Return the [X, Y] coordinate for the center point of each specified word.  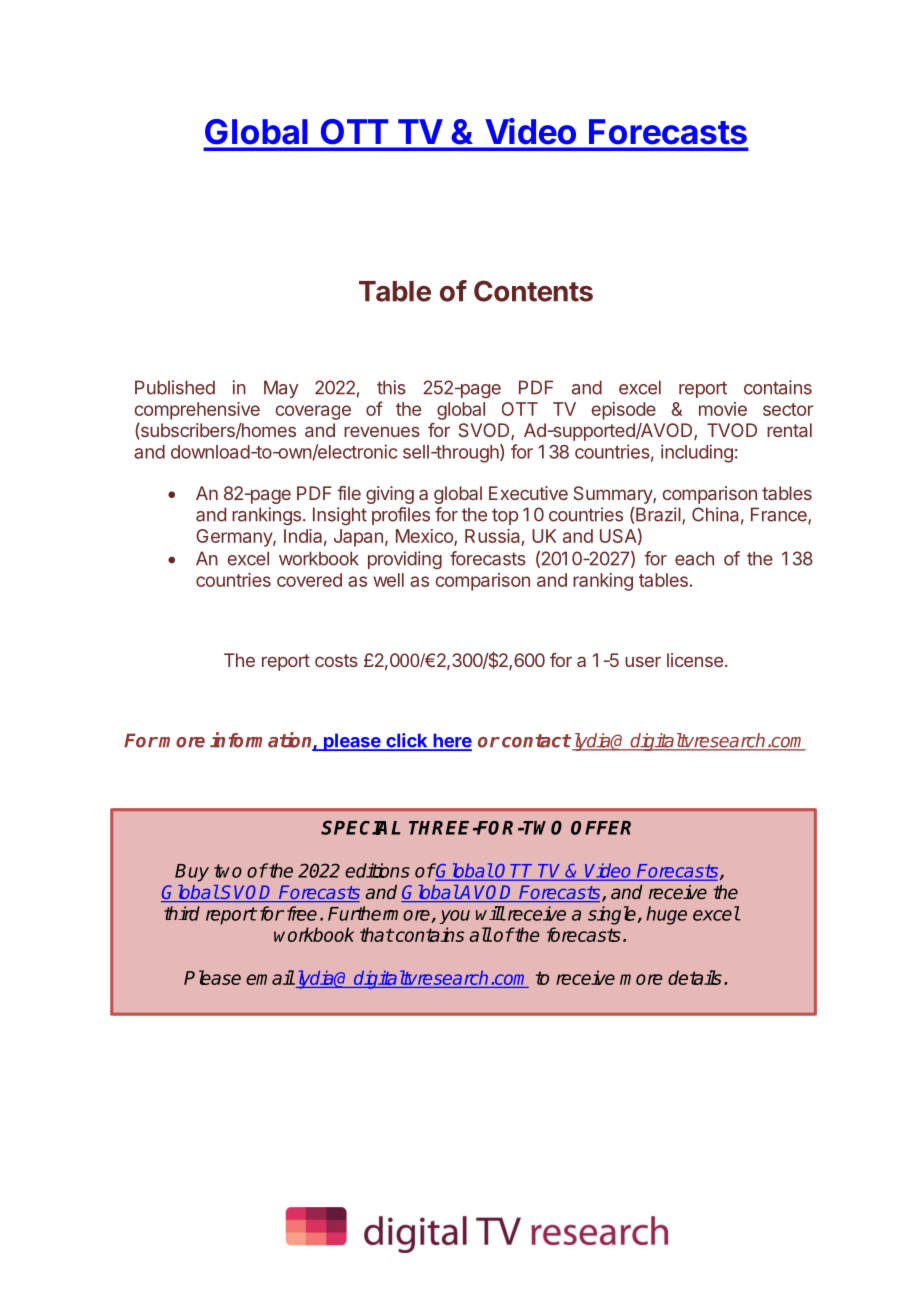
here [451, 741]
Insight [340, 516]
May [281, 389]
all [480, 934]
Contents [533, 291]
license [695, 660]
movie [723, 409]
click [407, 741]
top [505, 516]
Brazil [659, 515]
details [695, 977]
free [302, 913]
